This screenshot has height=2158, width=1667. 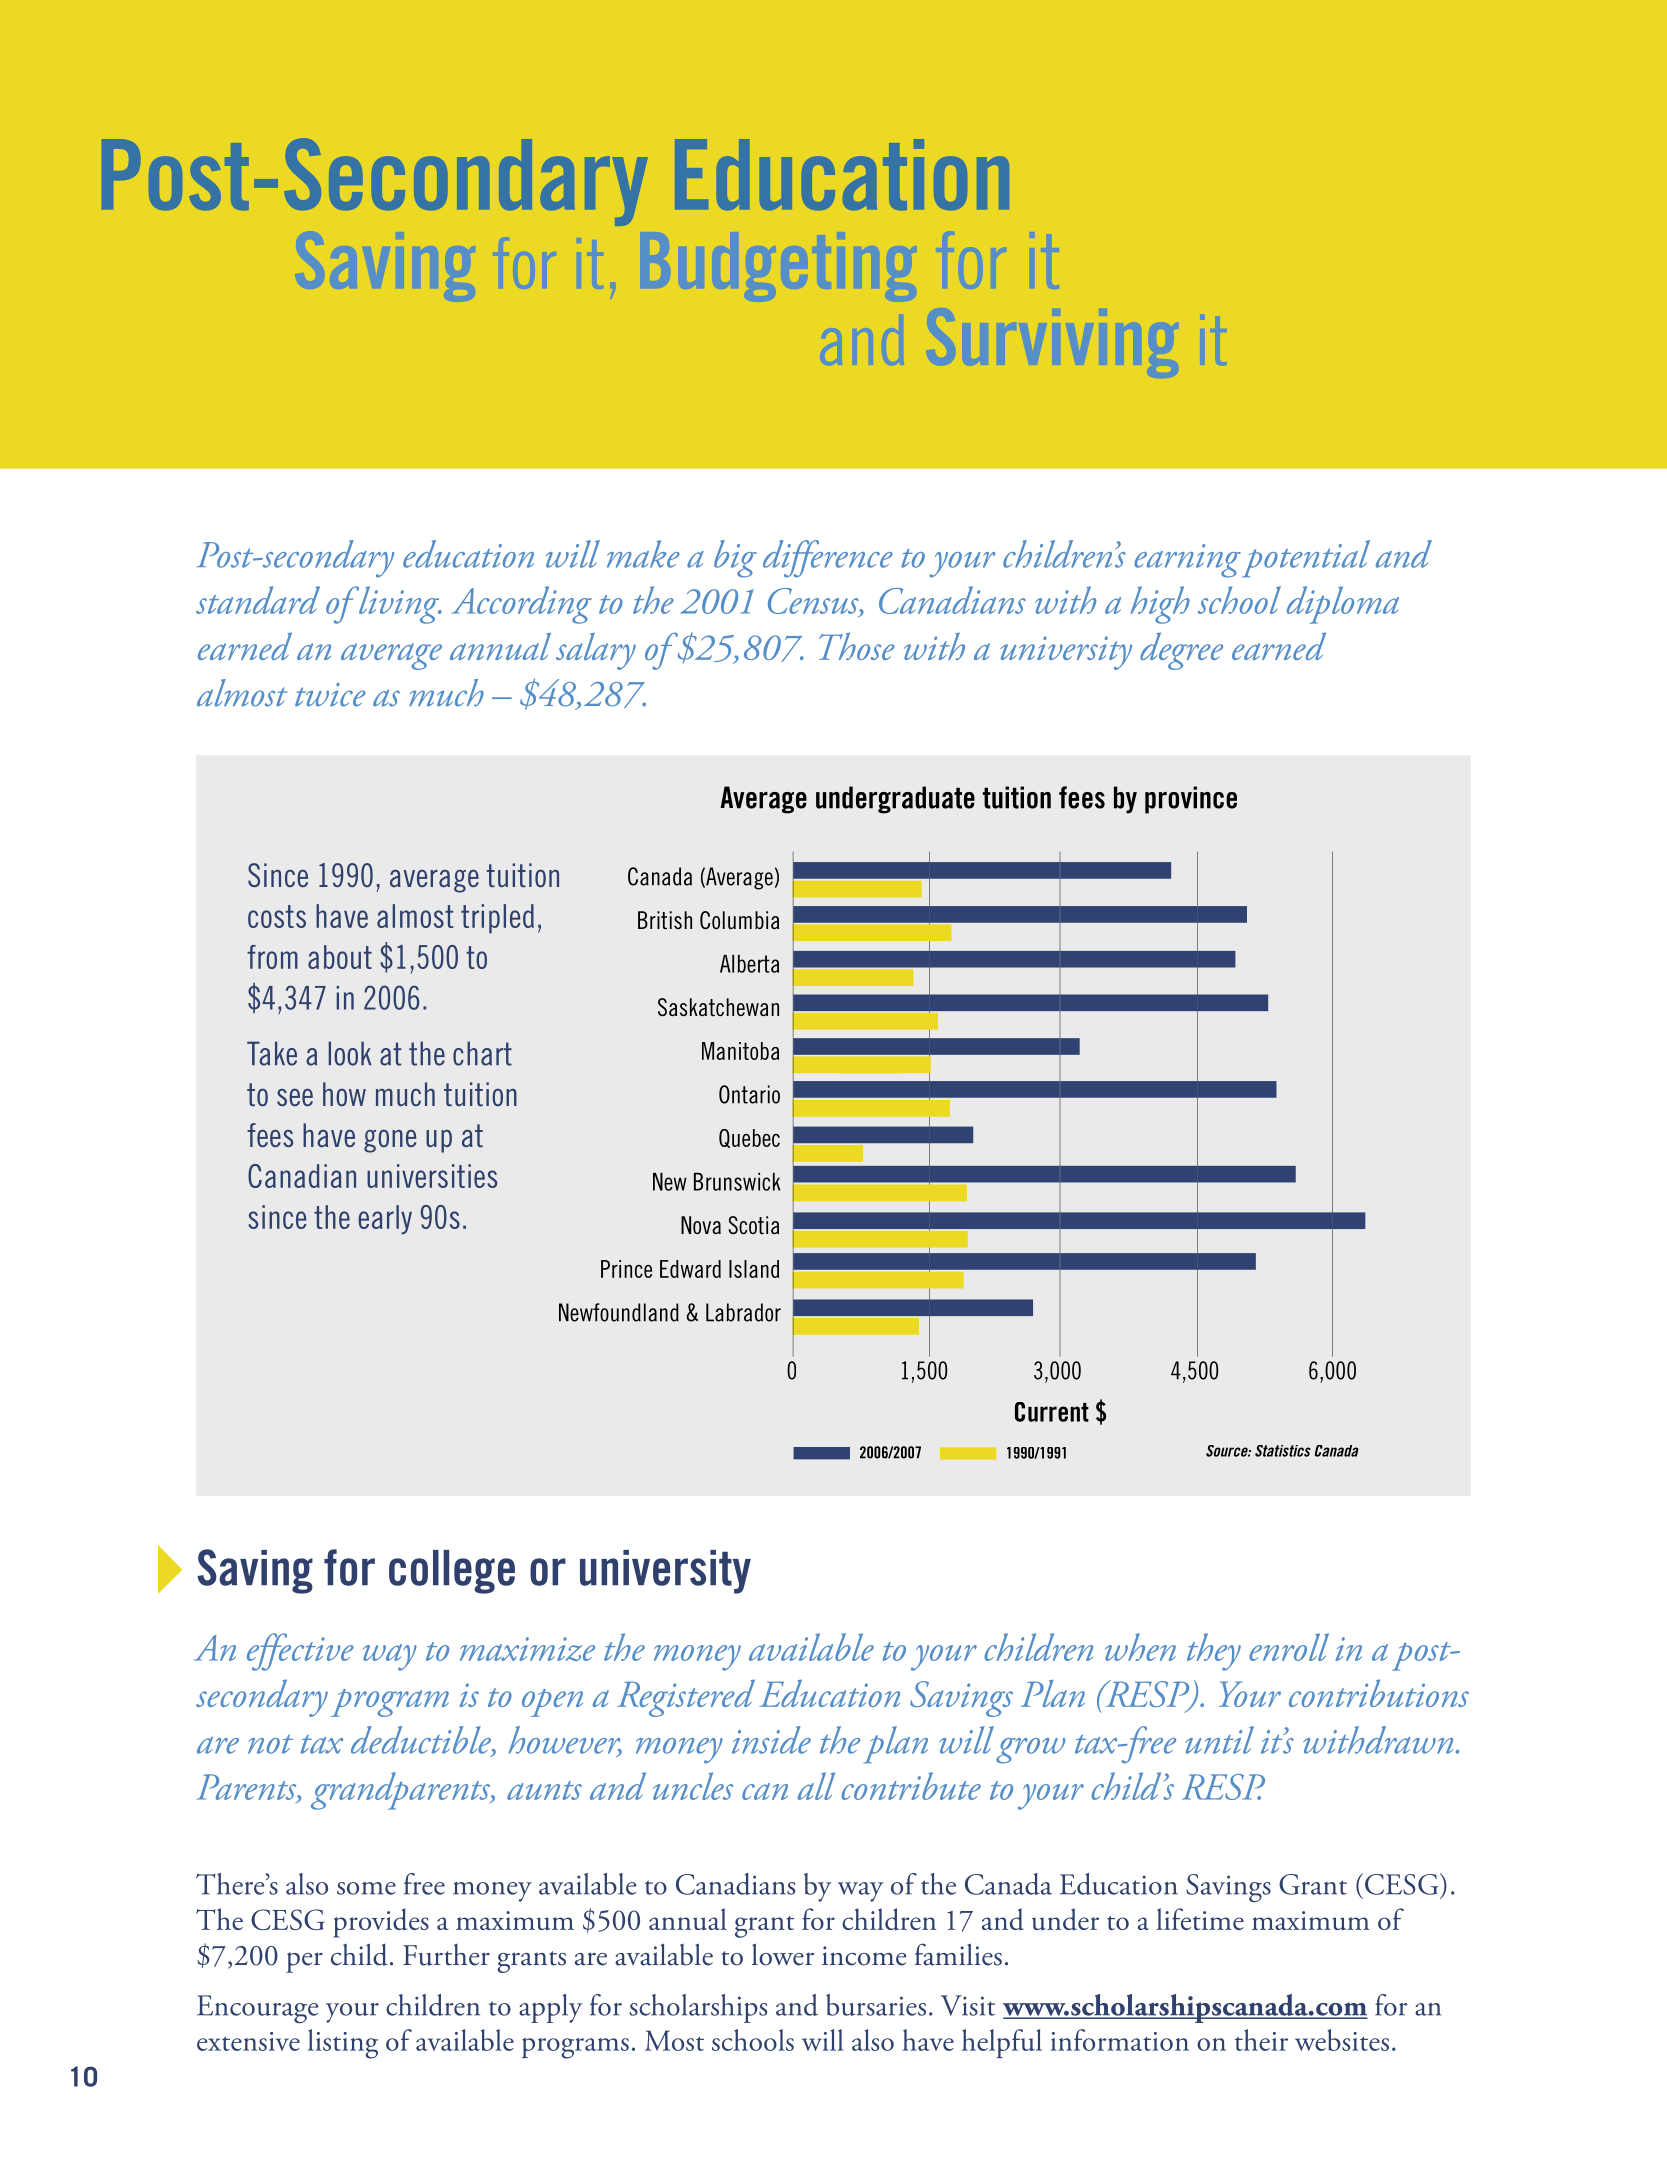 I want to click on early, so click(x=385, y=1220).
